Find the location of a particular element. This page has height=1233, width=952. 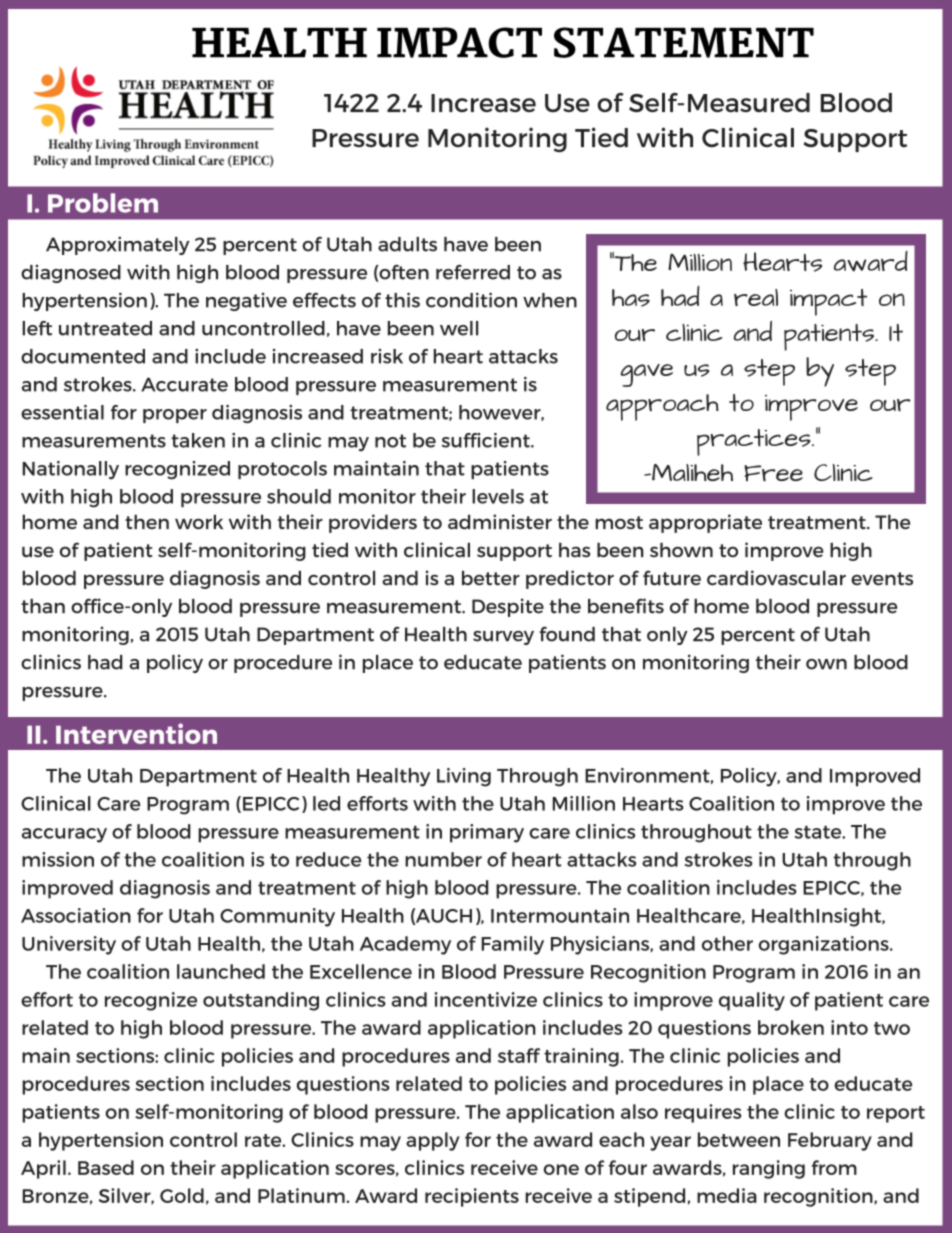

Nationally is located at coordinates (70, 470).
